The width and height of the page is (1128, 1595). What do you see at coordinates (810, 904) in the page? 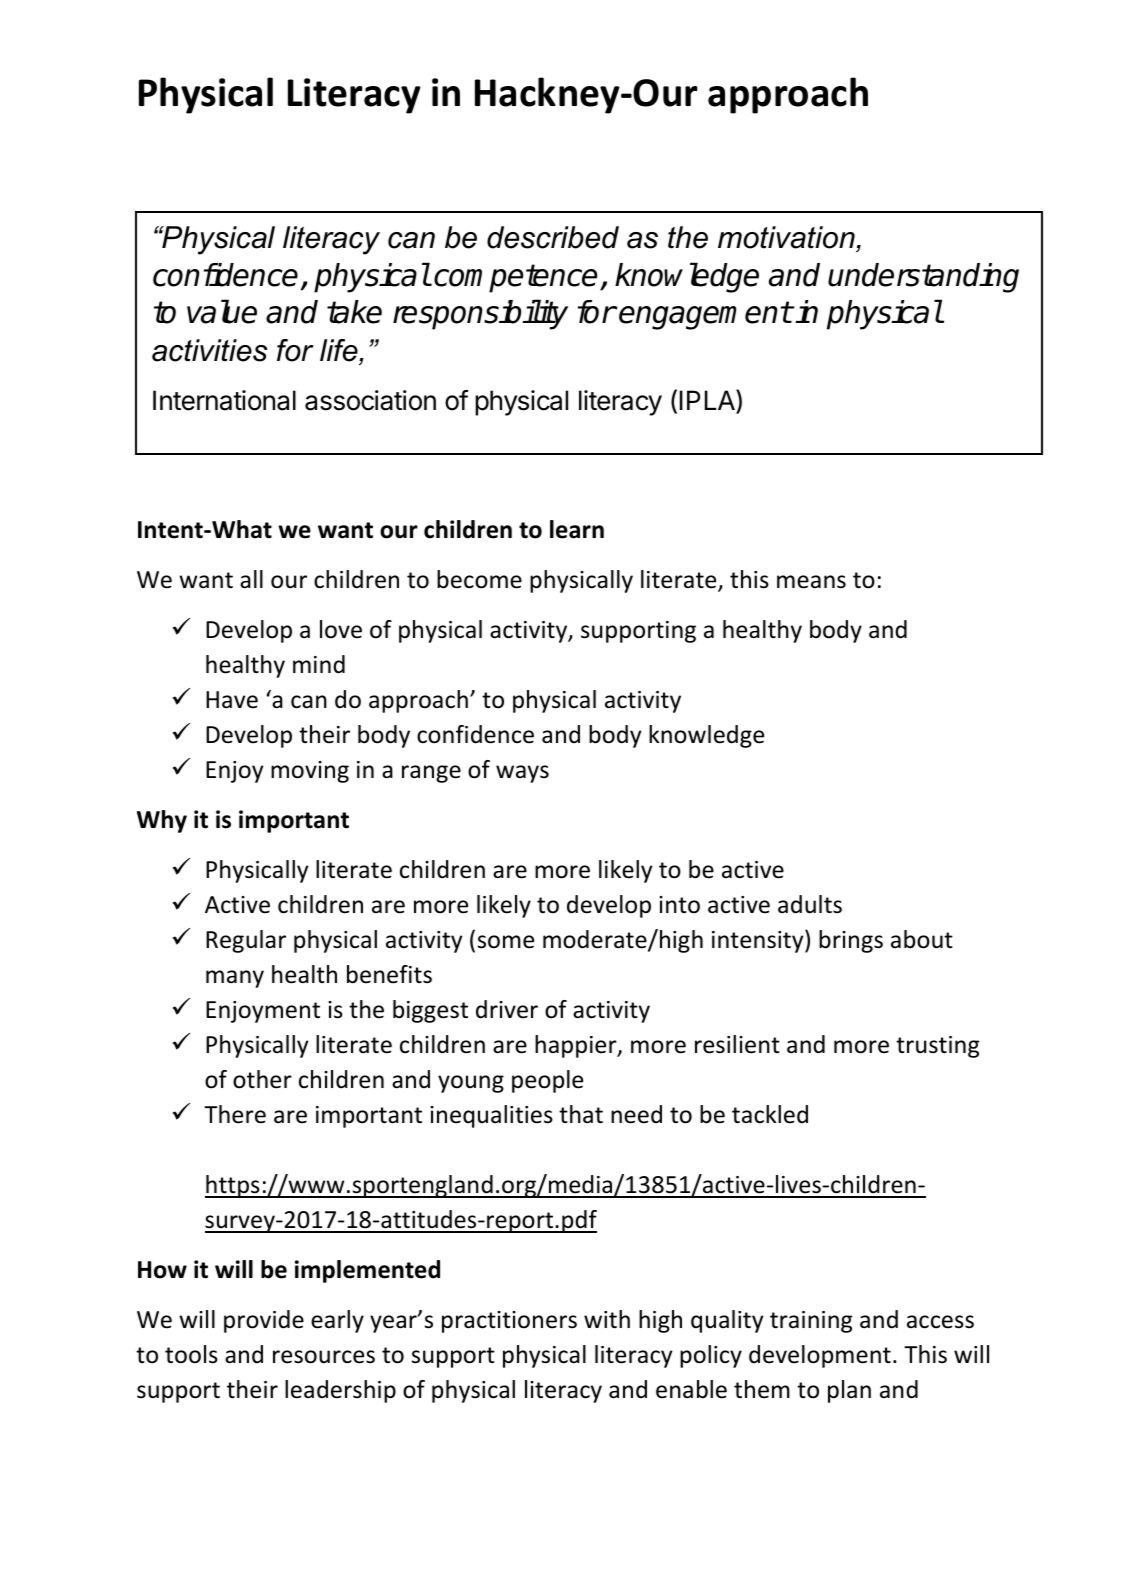
I see `adults` at bounding box center [810, 904].
